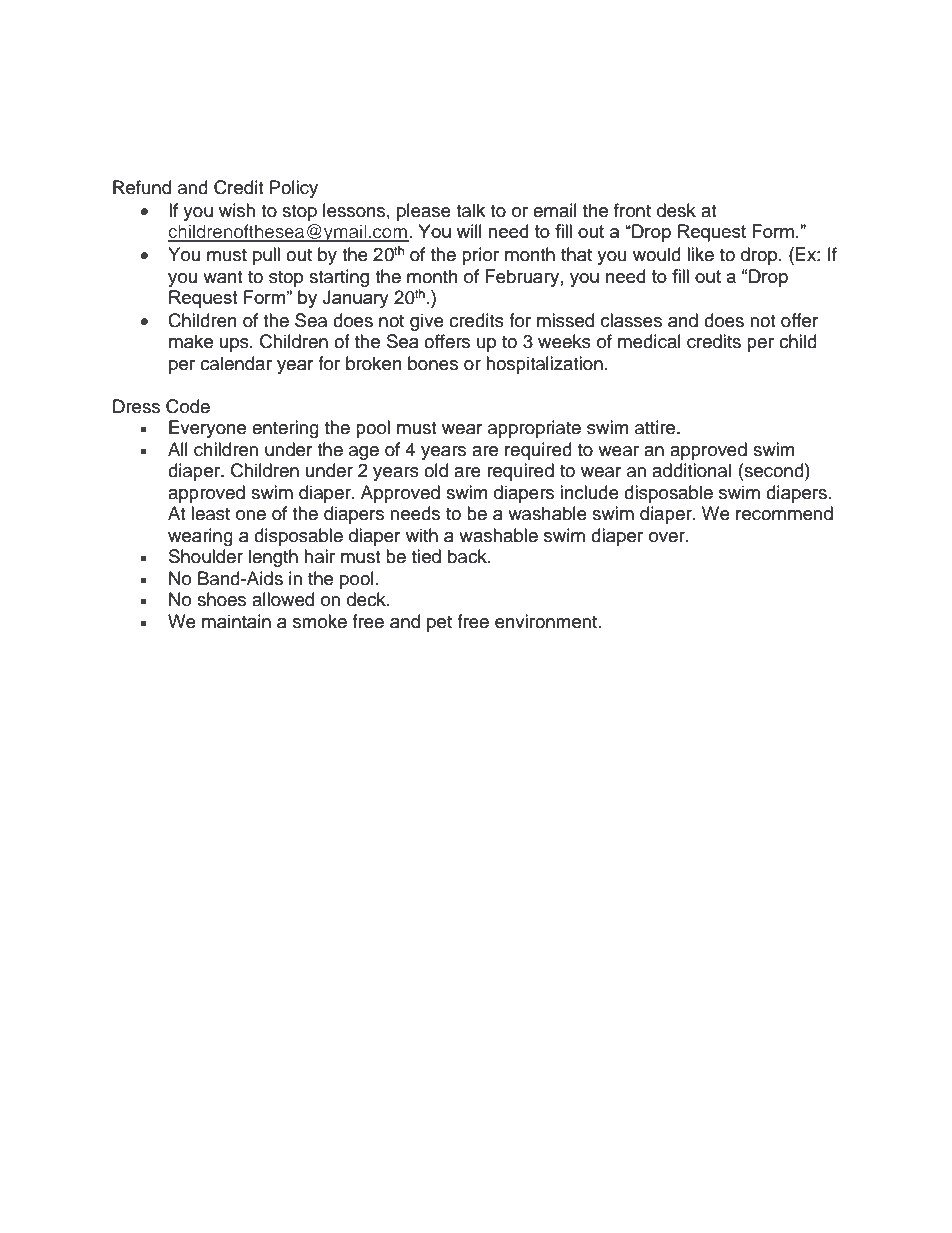  I want to click on least, so click(210, 513).
